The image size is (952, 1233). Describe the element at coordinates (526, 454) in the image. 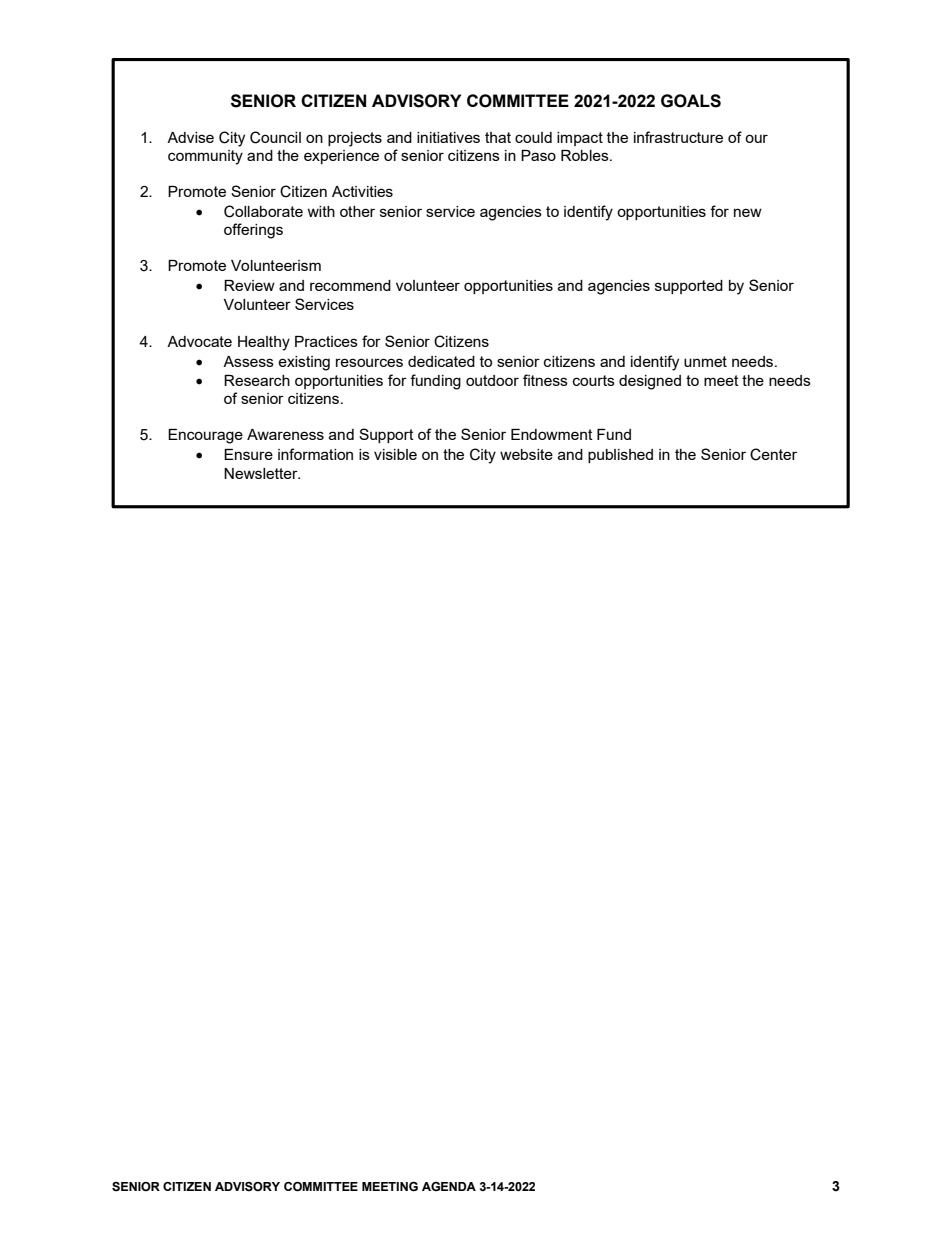

I see `website` at that location.
